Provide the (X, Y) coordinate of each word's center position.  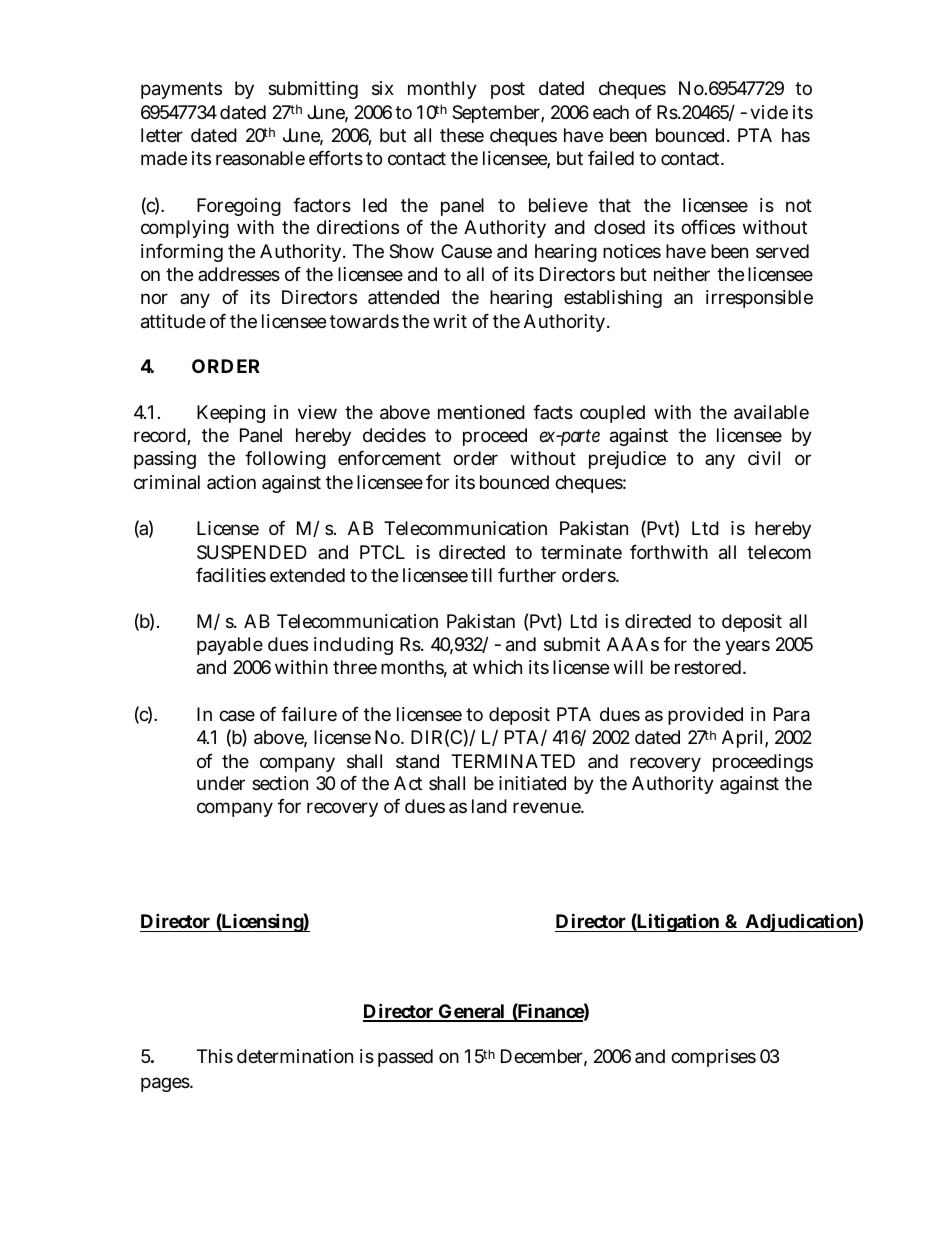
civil (764, 458)
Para (792, 714)
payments (181, 90)
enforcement (389, 458)
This (215, 1056)
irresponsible (759, 299)
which (497, 667)
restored (709, 667)
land (489, 806)
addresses (239, 274)
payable (230, 646)
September (498, 114)
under (221, 783)
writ (450, 321)
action (231, 482)
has (796, 135)
